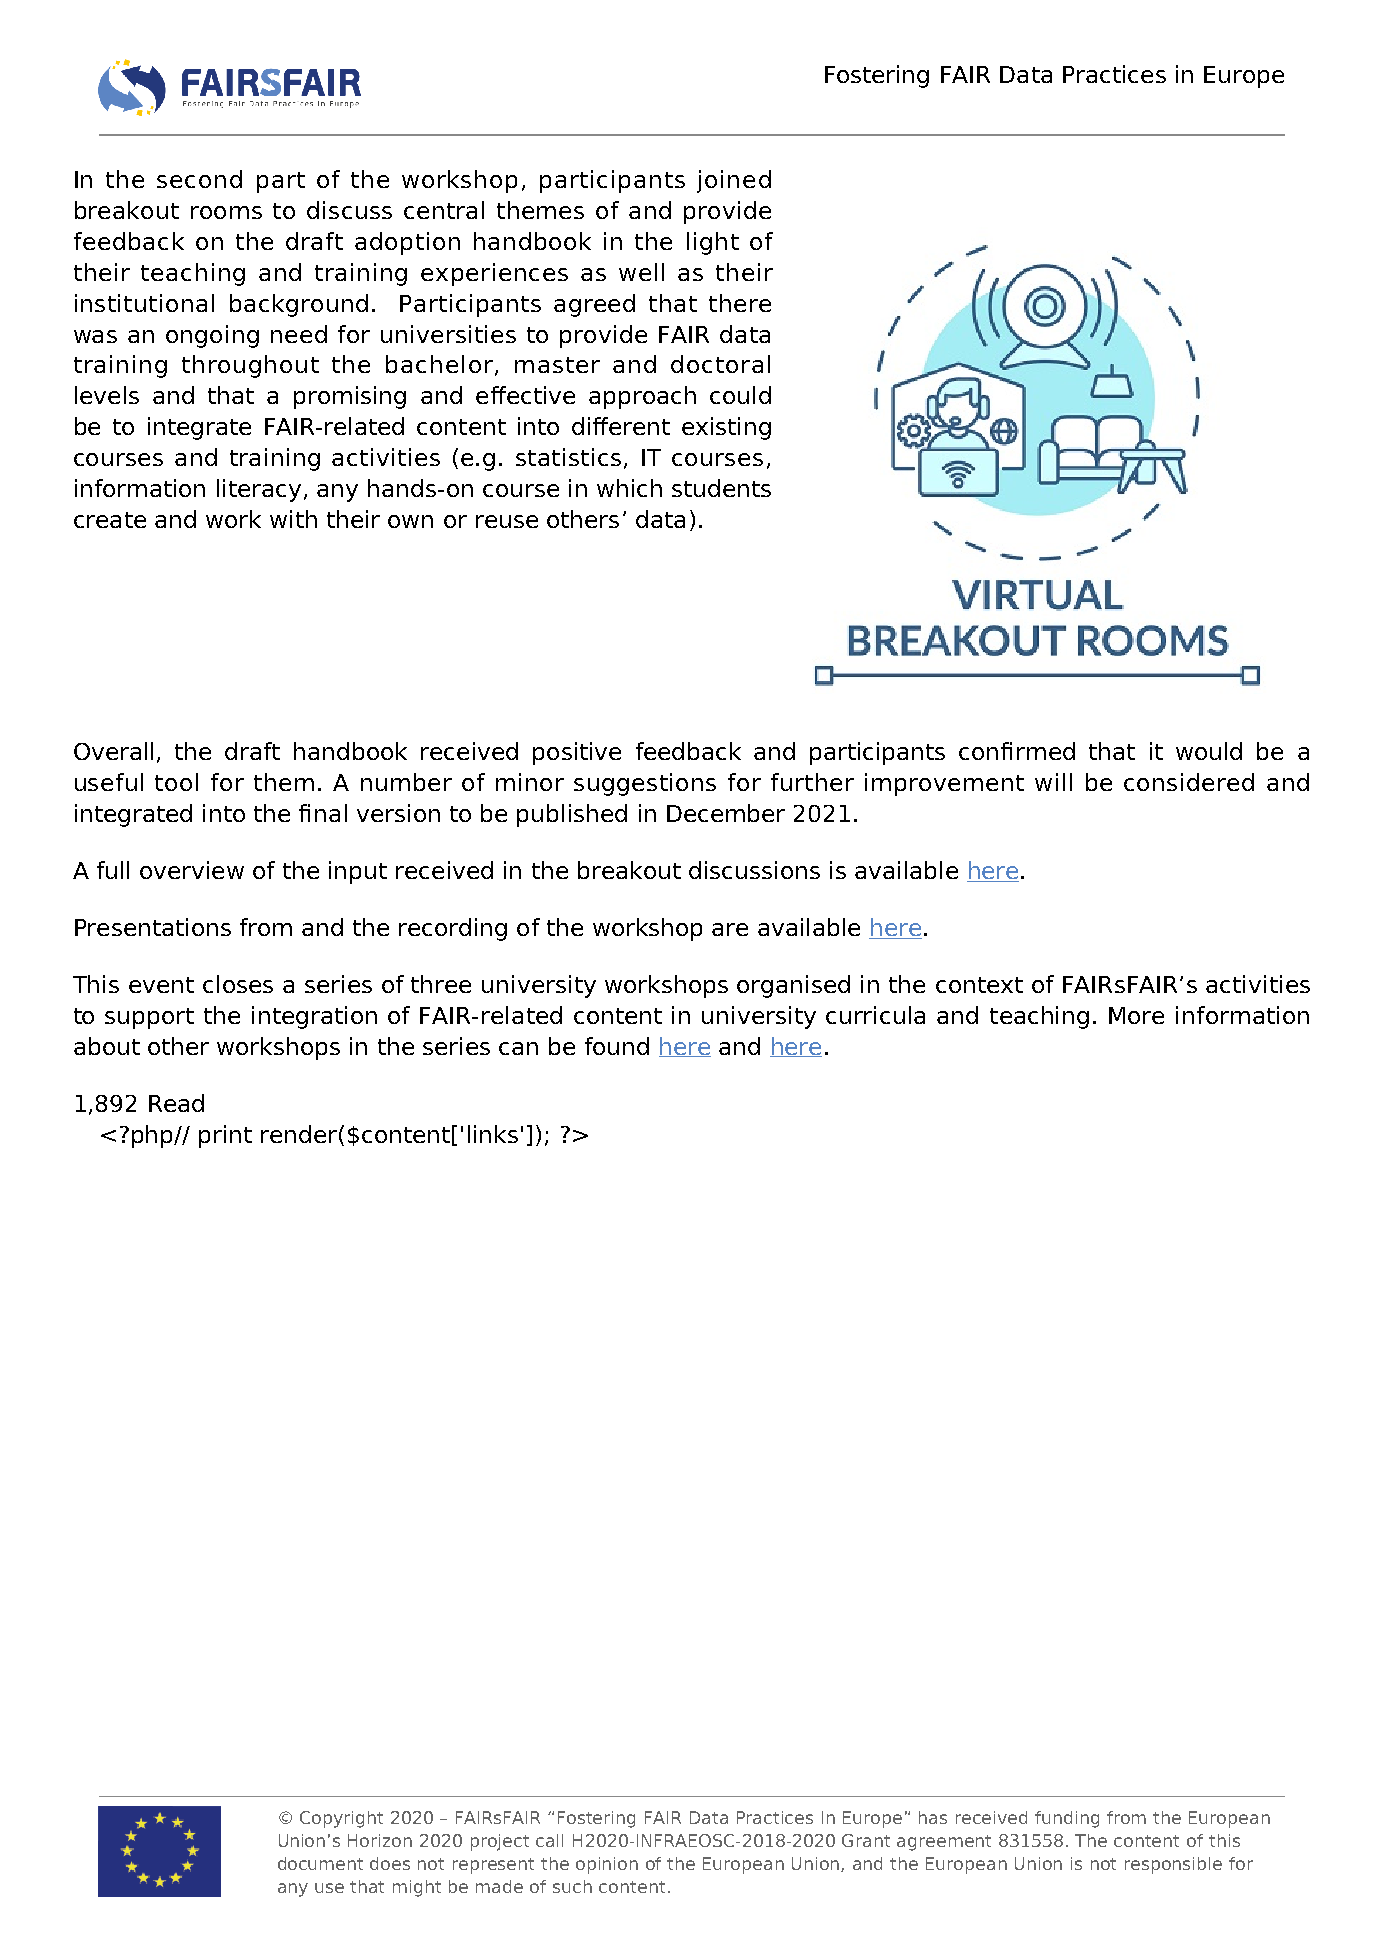 The height and width of the screenshot is (1958, 1384). What do you see at coordinates (238, 984) in the screenshot?
I see `closes` at bounding box center [238, 984].
